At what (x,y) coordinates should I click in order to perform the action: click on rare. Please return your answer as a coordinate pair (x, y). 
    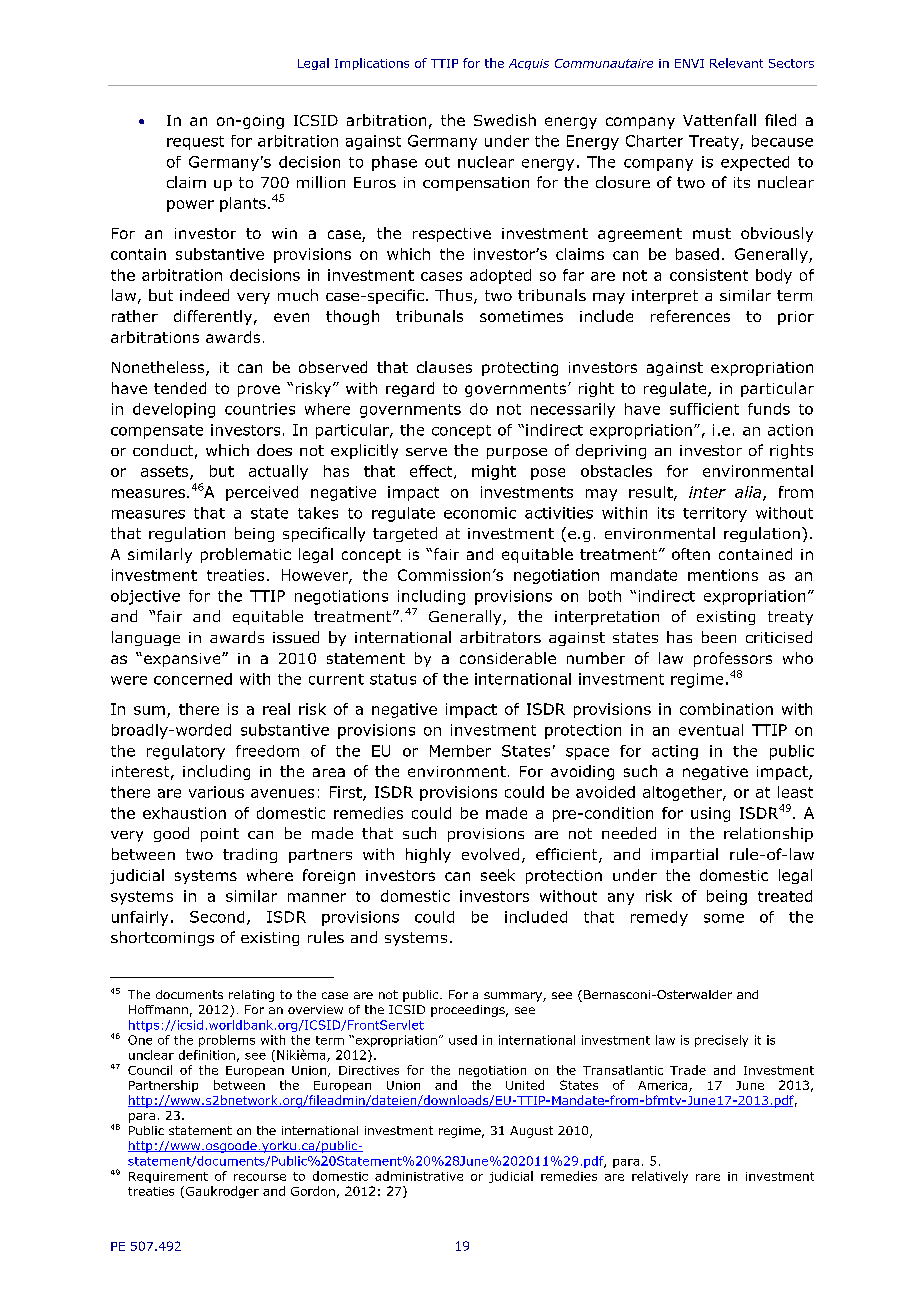
    Looking at the image, I should click on (708, 1177).
